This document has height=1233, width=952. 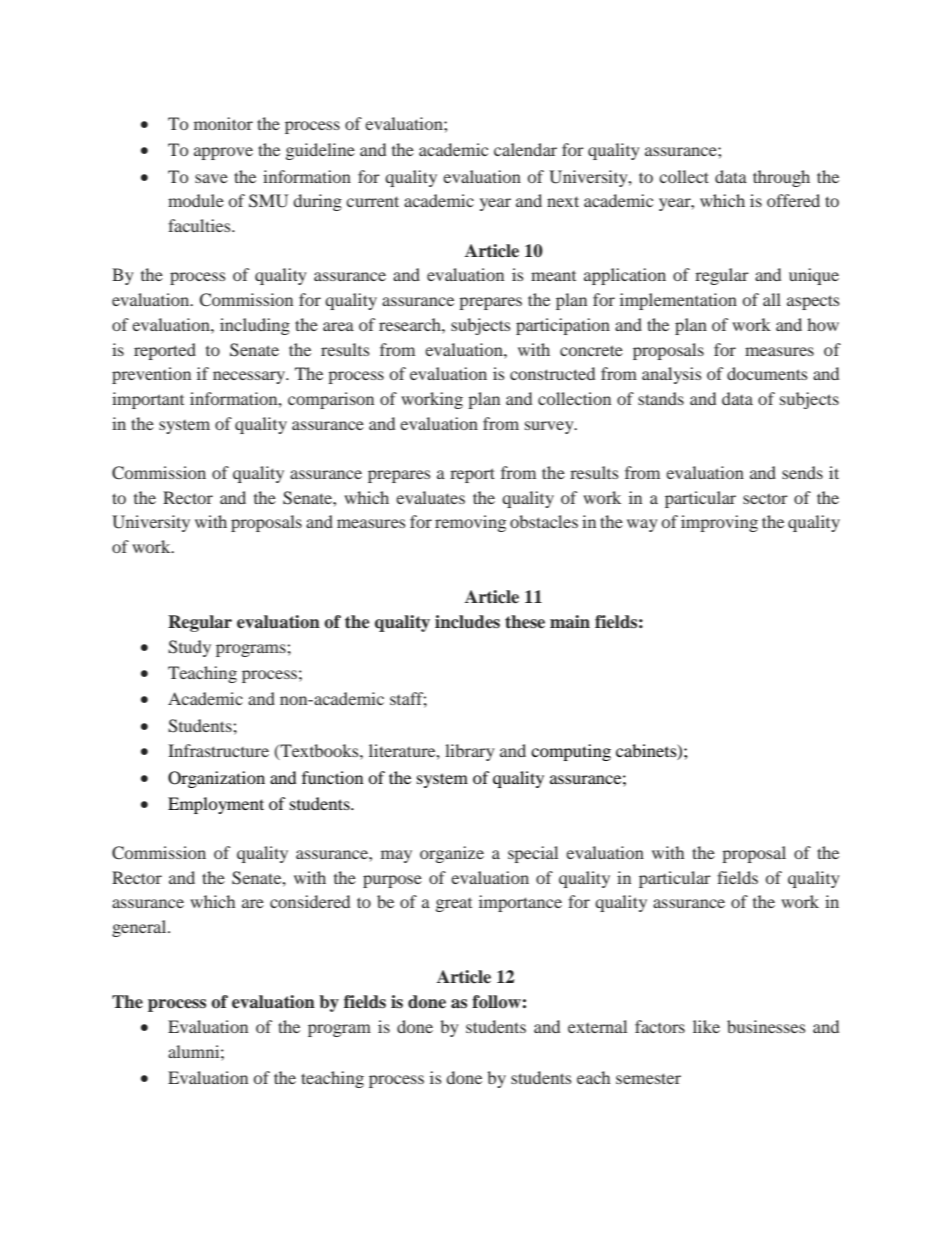 What do you see at coordinates (767, 373) in the document?
I see `documents` at bounding box center [767, 373].
